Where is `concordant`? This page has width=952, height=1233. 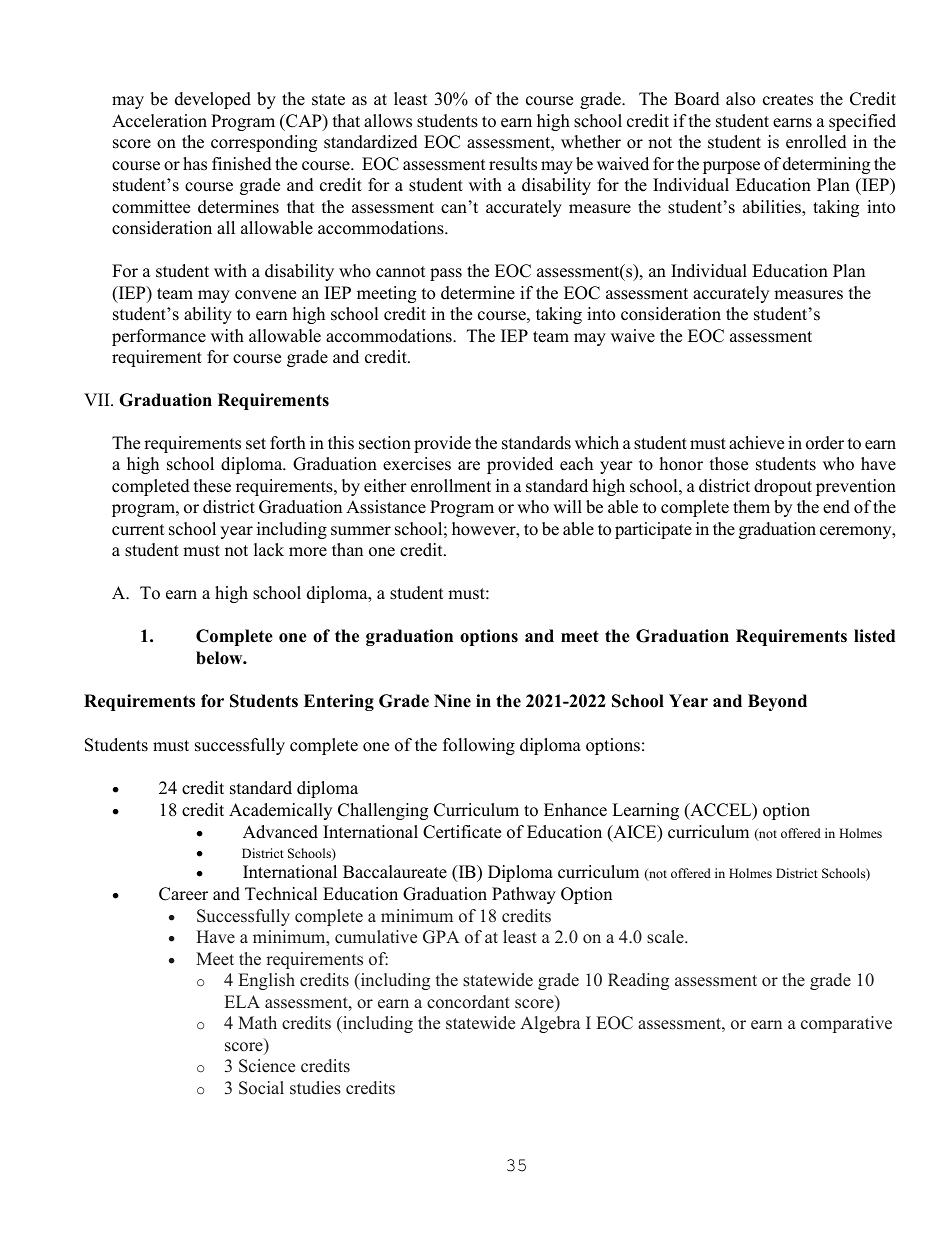 concordant is located at coordinates (468, 1002).
